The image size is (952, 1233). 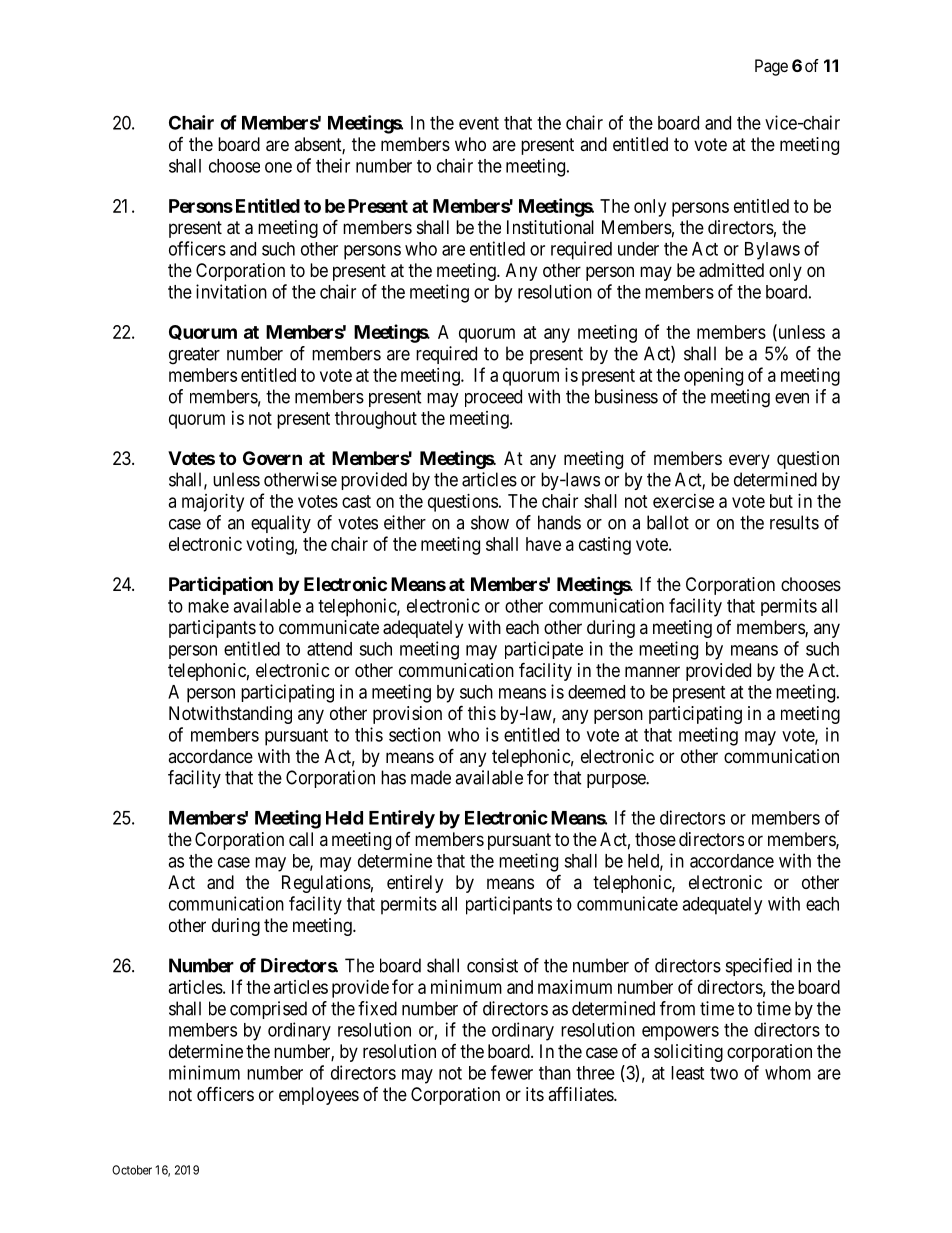 What do you see at coordinates (301, 839) in the screenshot?
I see `call` at bounding box center [301, 839].
